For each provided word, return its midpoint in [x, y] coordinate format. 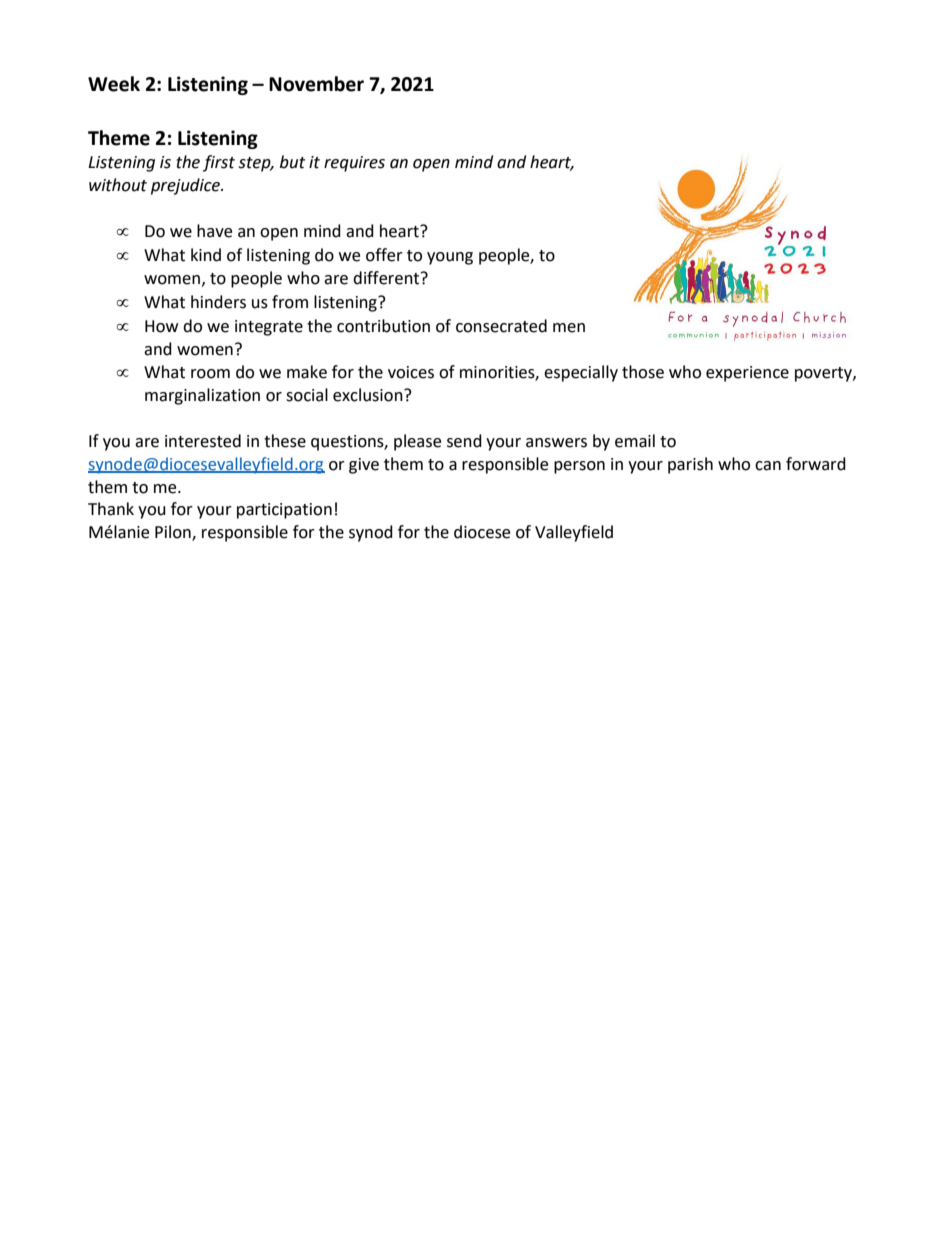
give [364, 466]
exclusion [369, 395]
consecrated [501, 326]
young [450, 258]
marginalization [202, 396]
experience [747, 374]
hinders [218, 302]
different [387, 278]
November [316, 84]
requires [354, 164]
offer [384, 255]
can [768, 466]
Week [114, 84]
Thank [111, 509]
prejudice [187, 186]
